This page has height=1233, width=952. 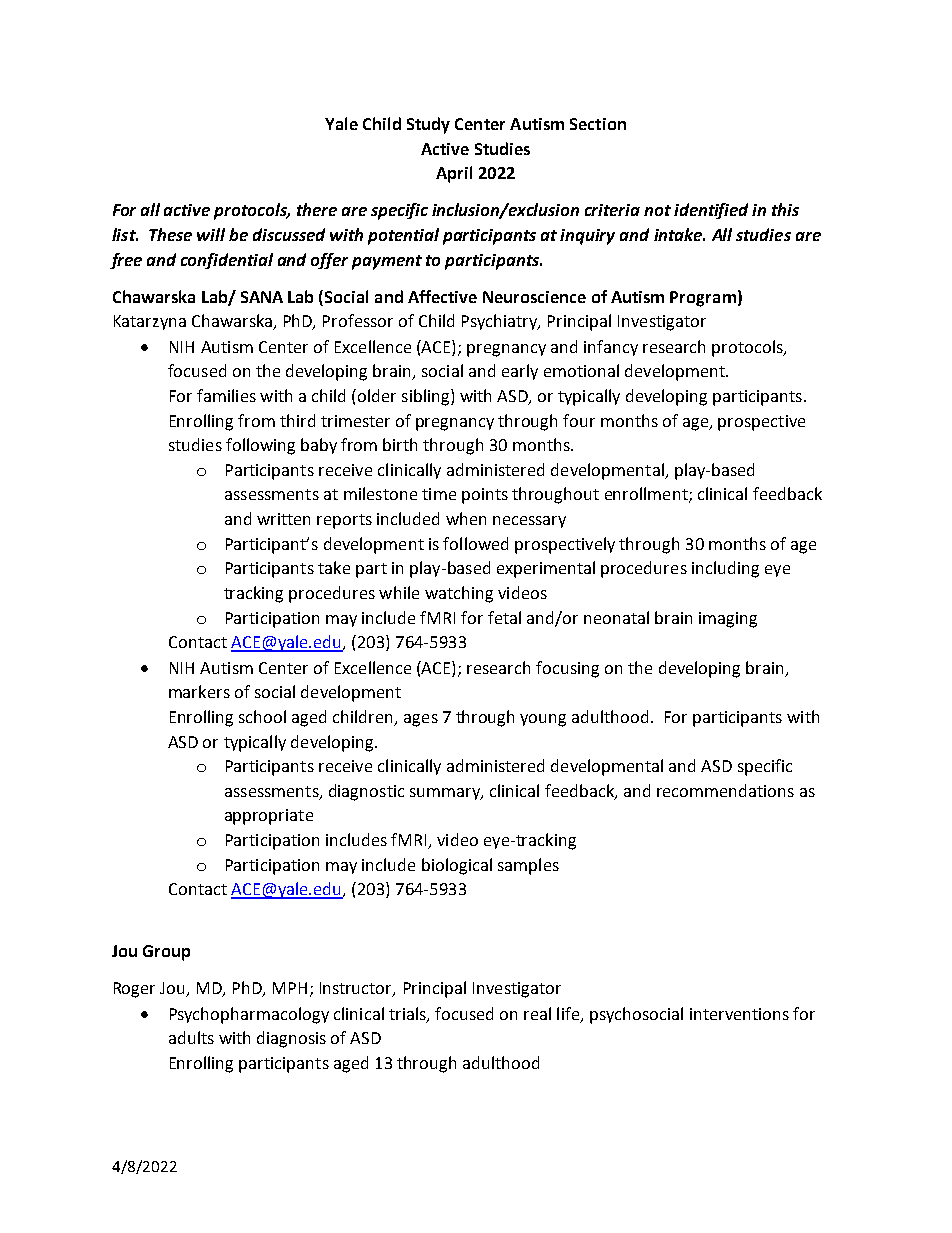 What do you see at coordinates (191, 1037) in the page?
I see `adults` at bounding box center [191, 1037].
